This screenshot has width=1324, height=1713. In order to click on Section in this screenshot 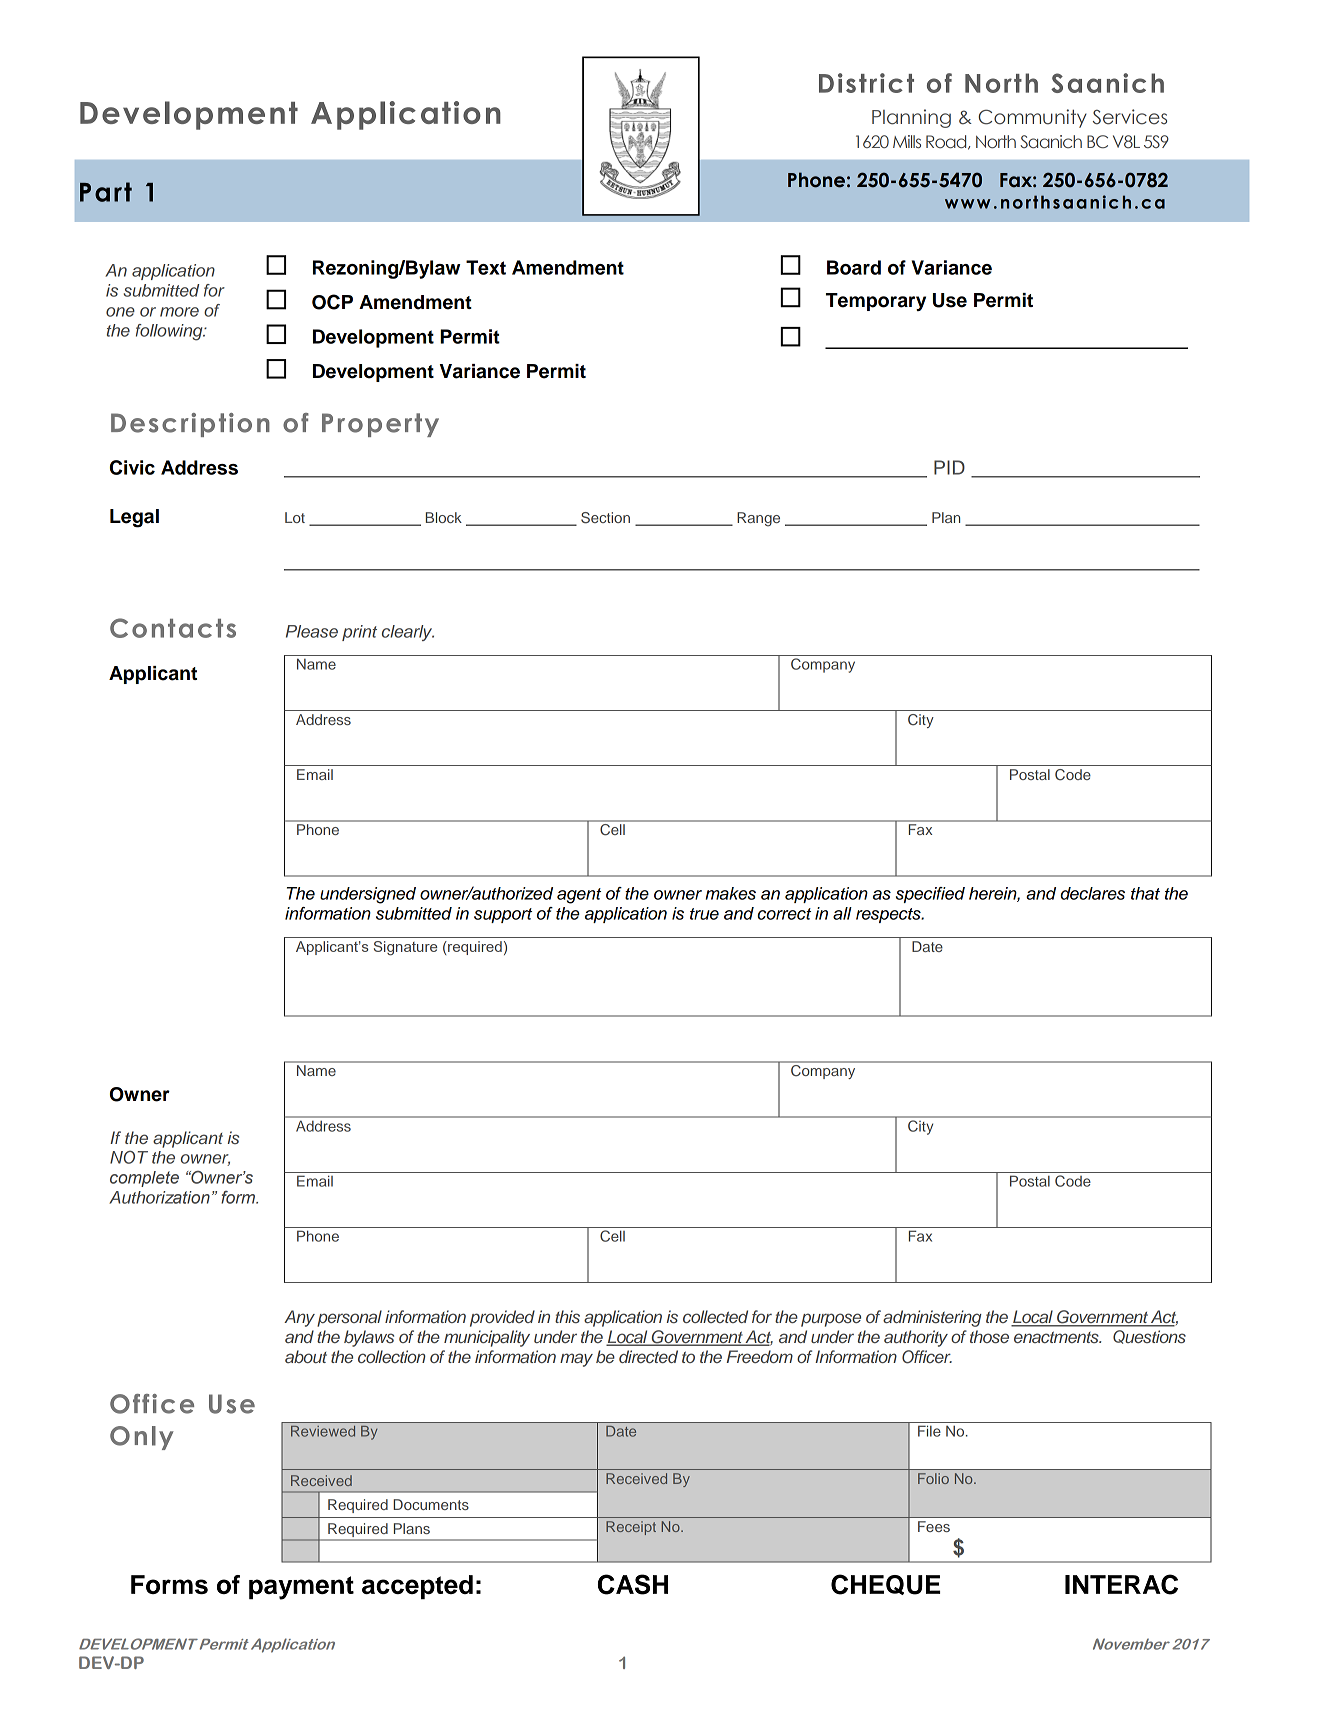, I will do `click(605, 518)`.
